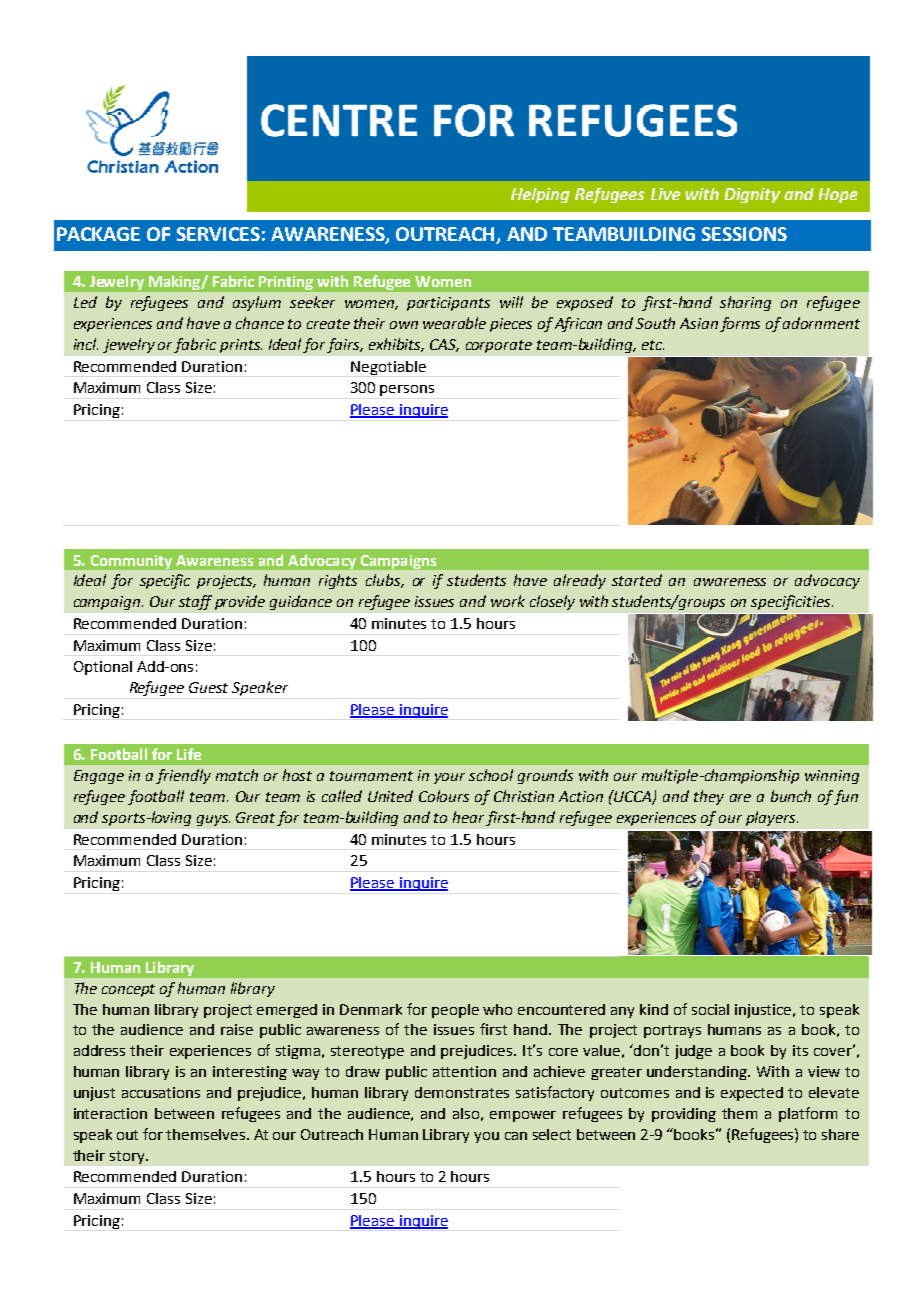 The image size is (924, 1308). What do you see at coordinates (455, 1011) in the screenshot?
I see `people` at bounding box center [455, 1011].
